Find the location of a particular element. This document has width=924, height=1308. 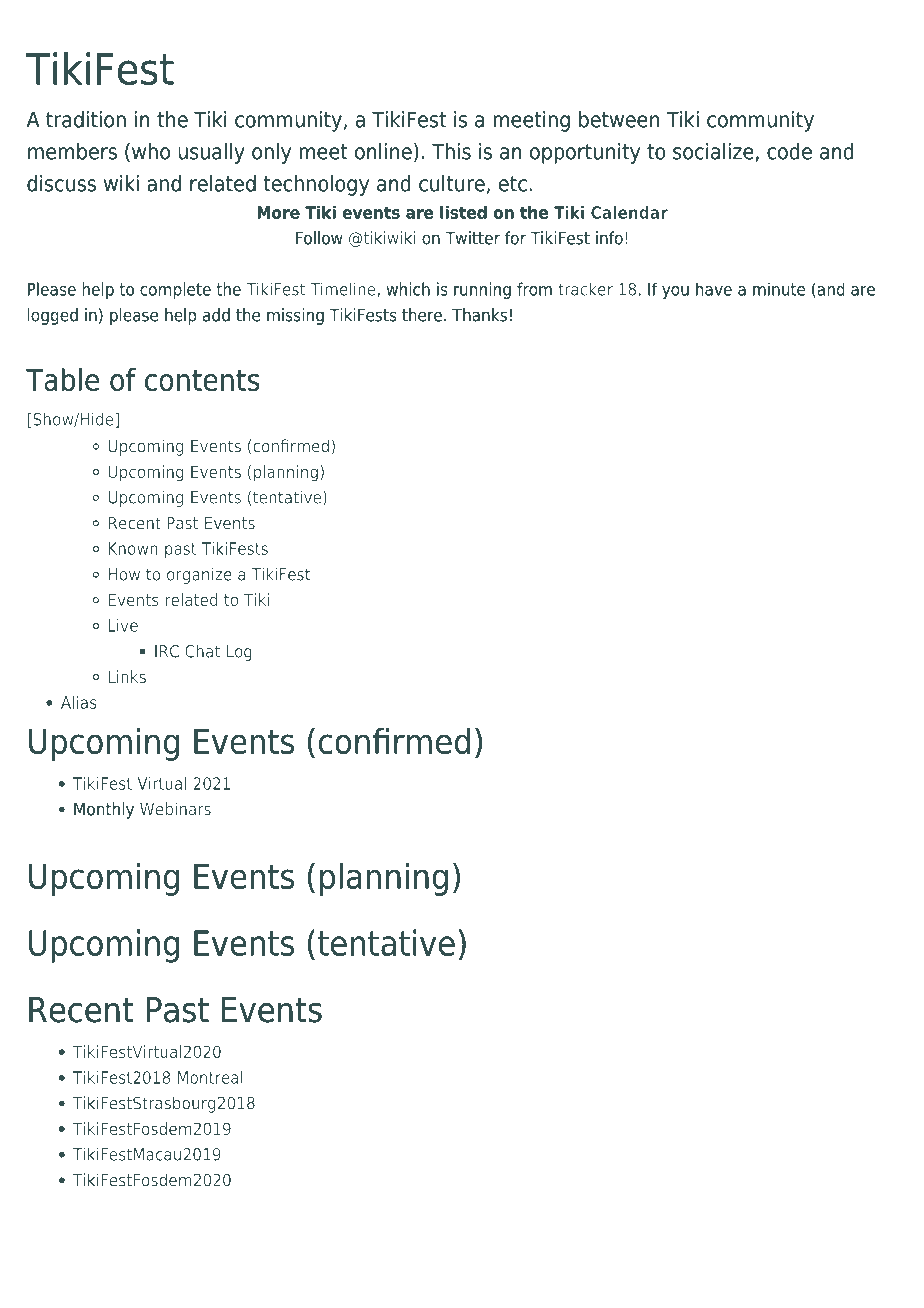

you is located at coordinates (675, 292).
